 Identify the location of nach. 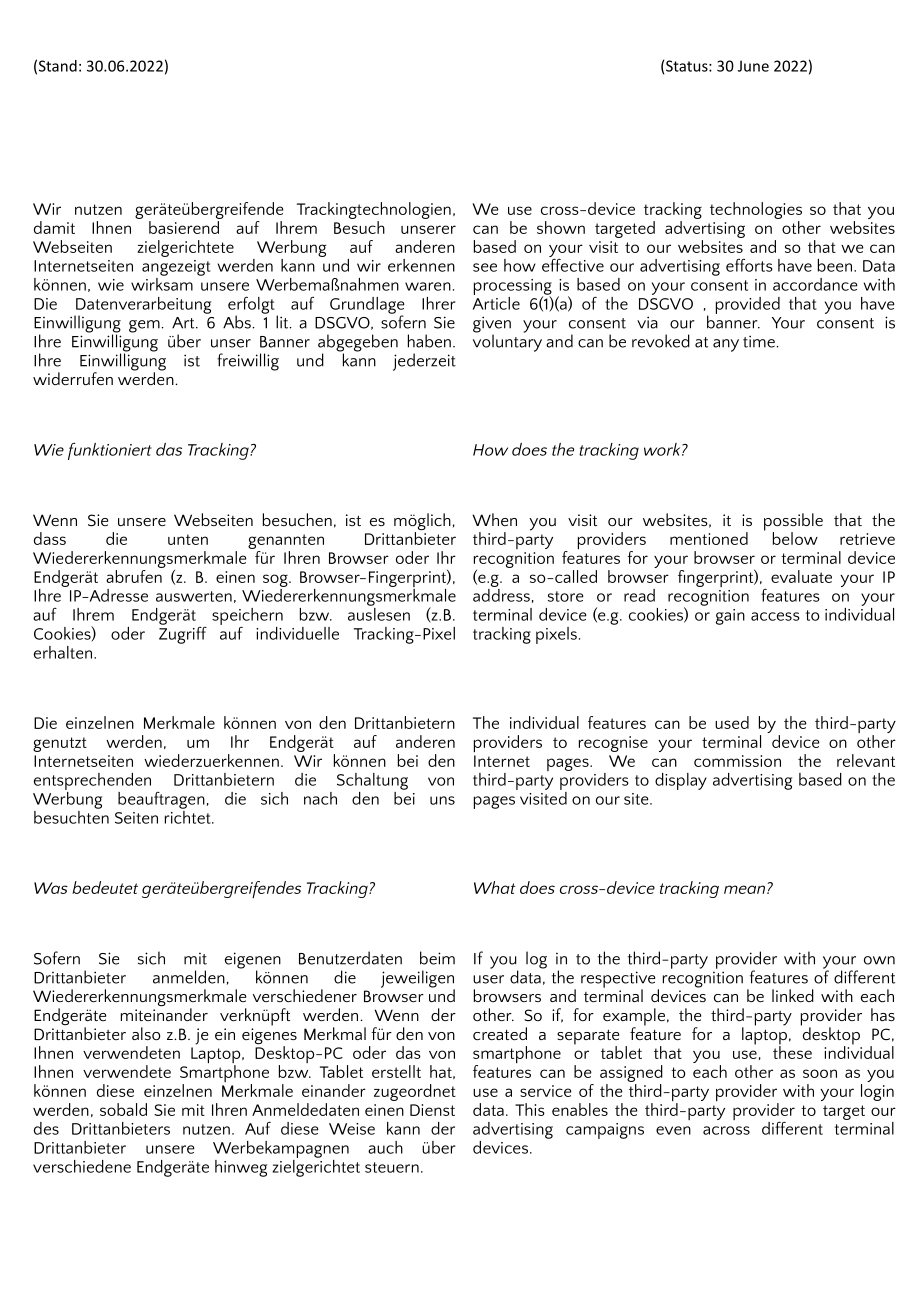
(320, 798).
